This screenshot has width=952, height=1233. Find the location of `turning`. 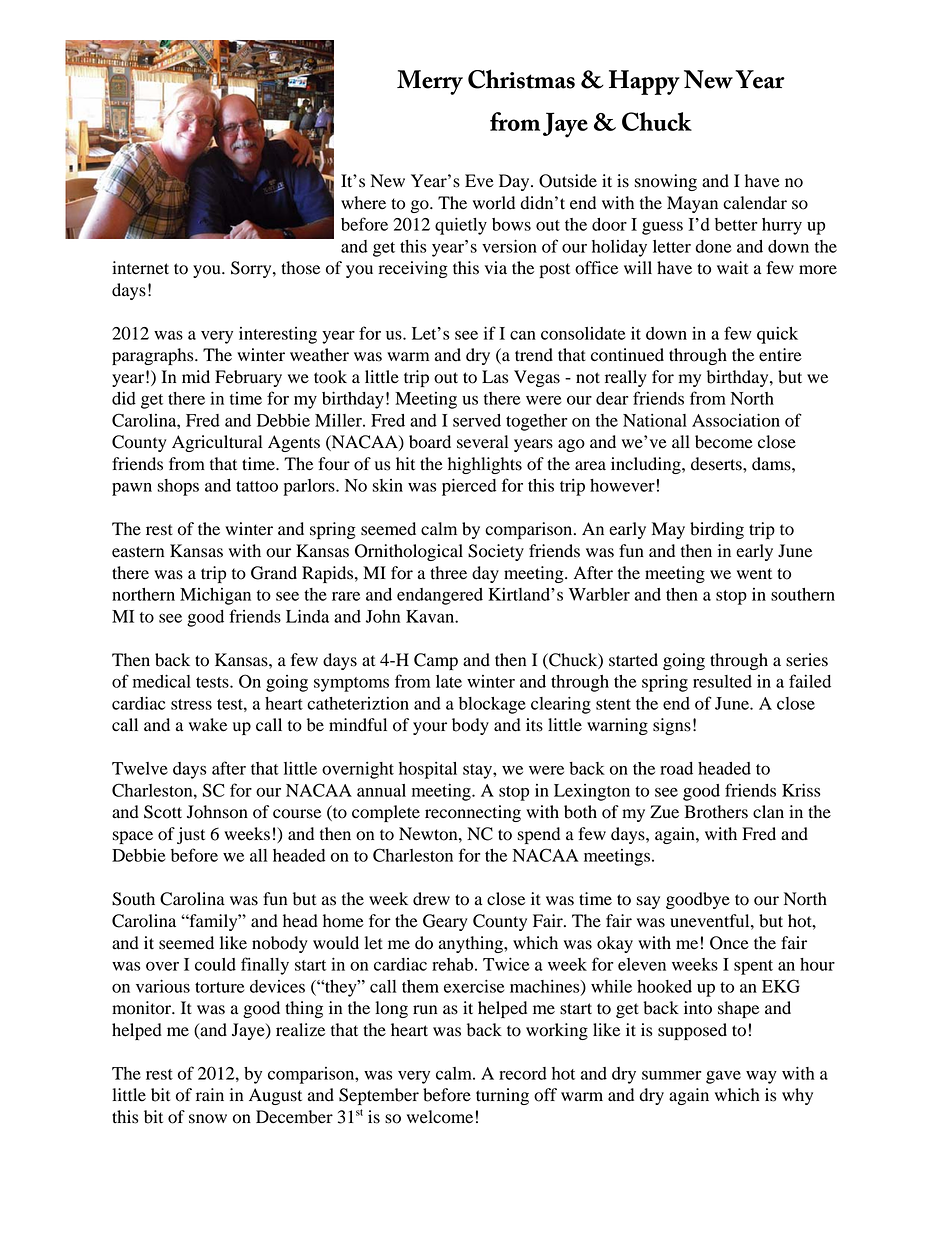

turning is located at coordinates (502, 1096).
